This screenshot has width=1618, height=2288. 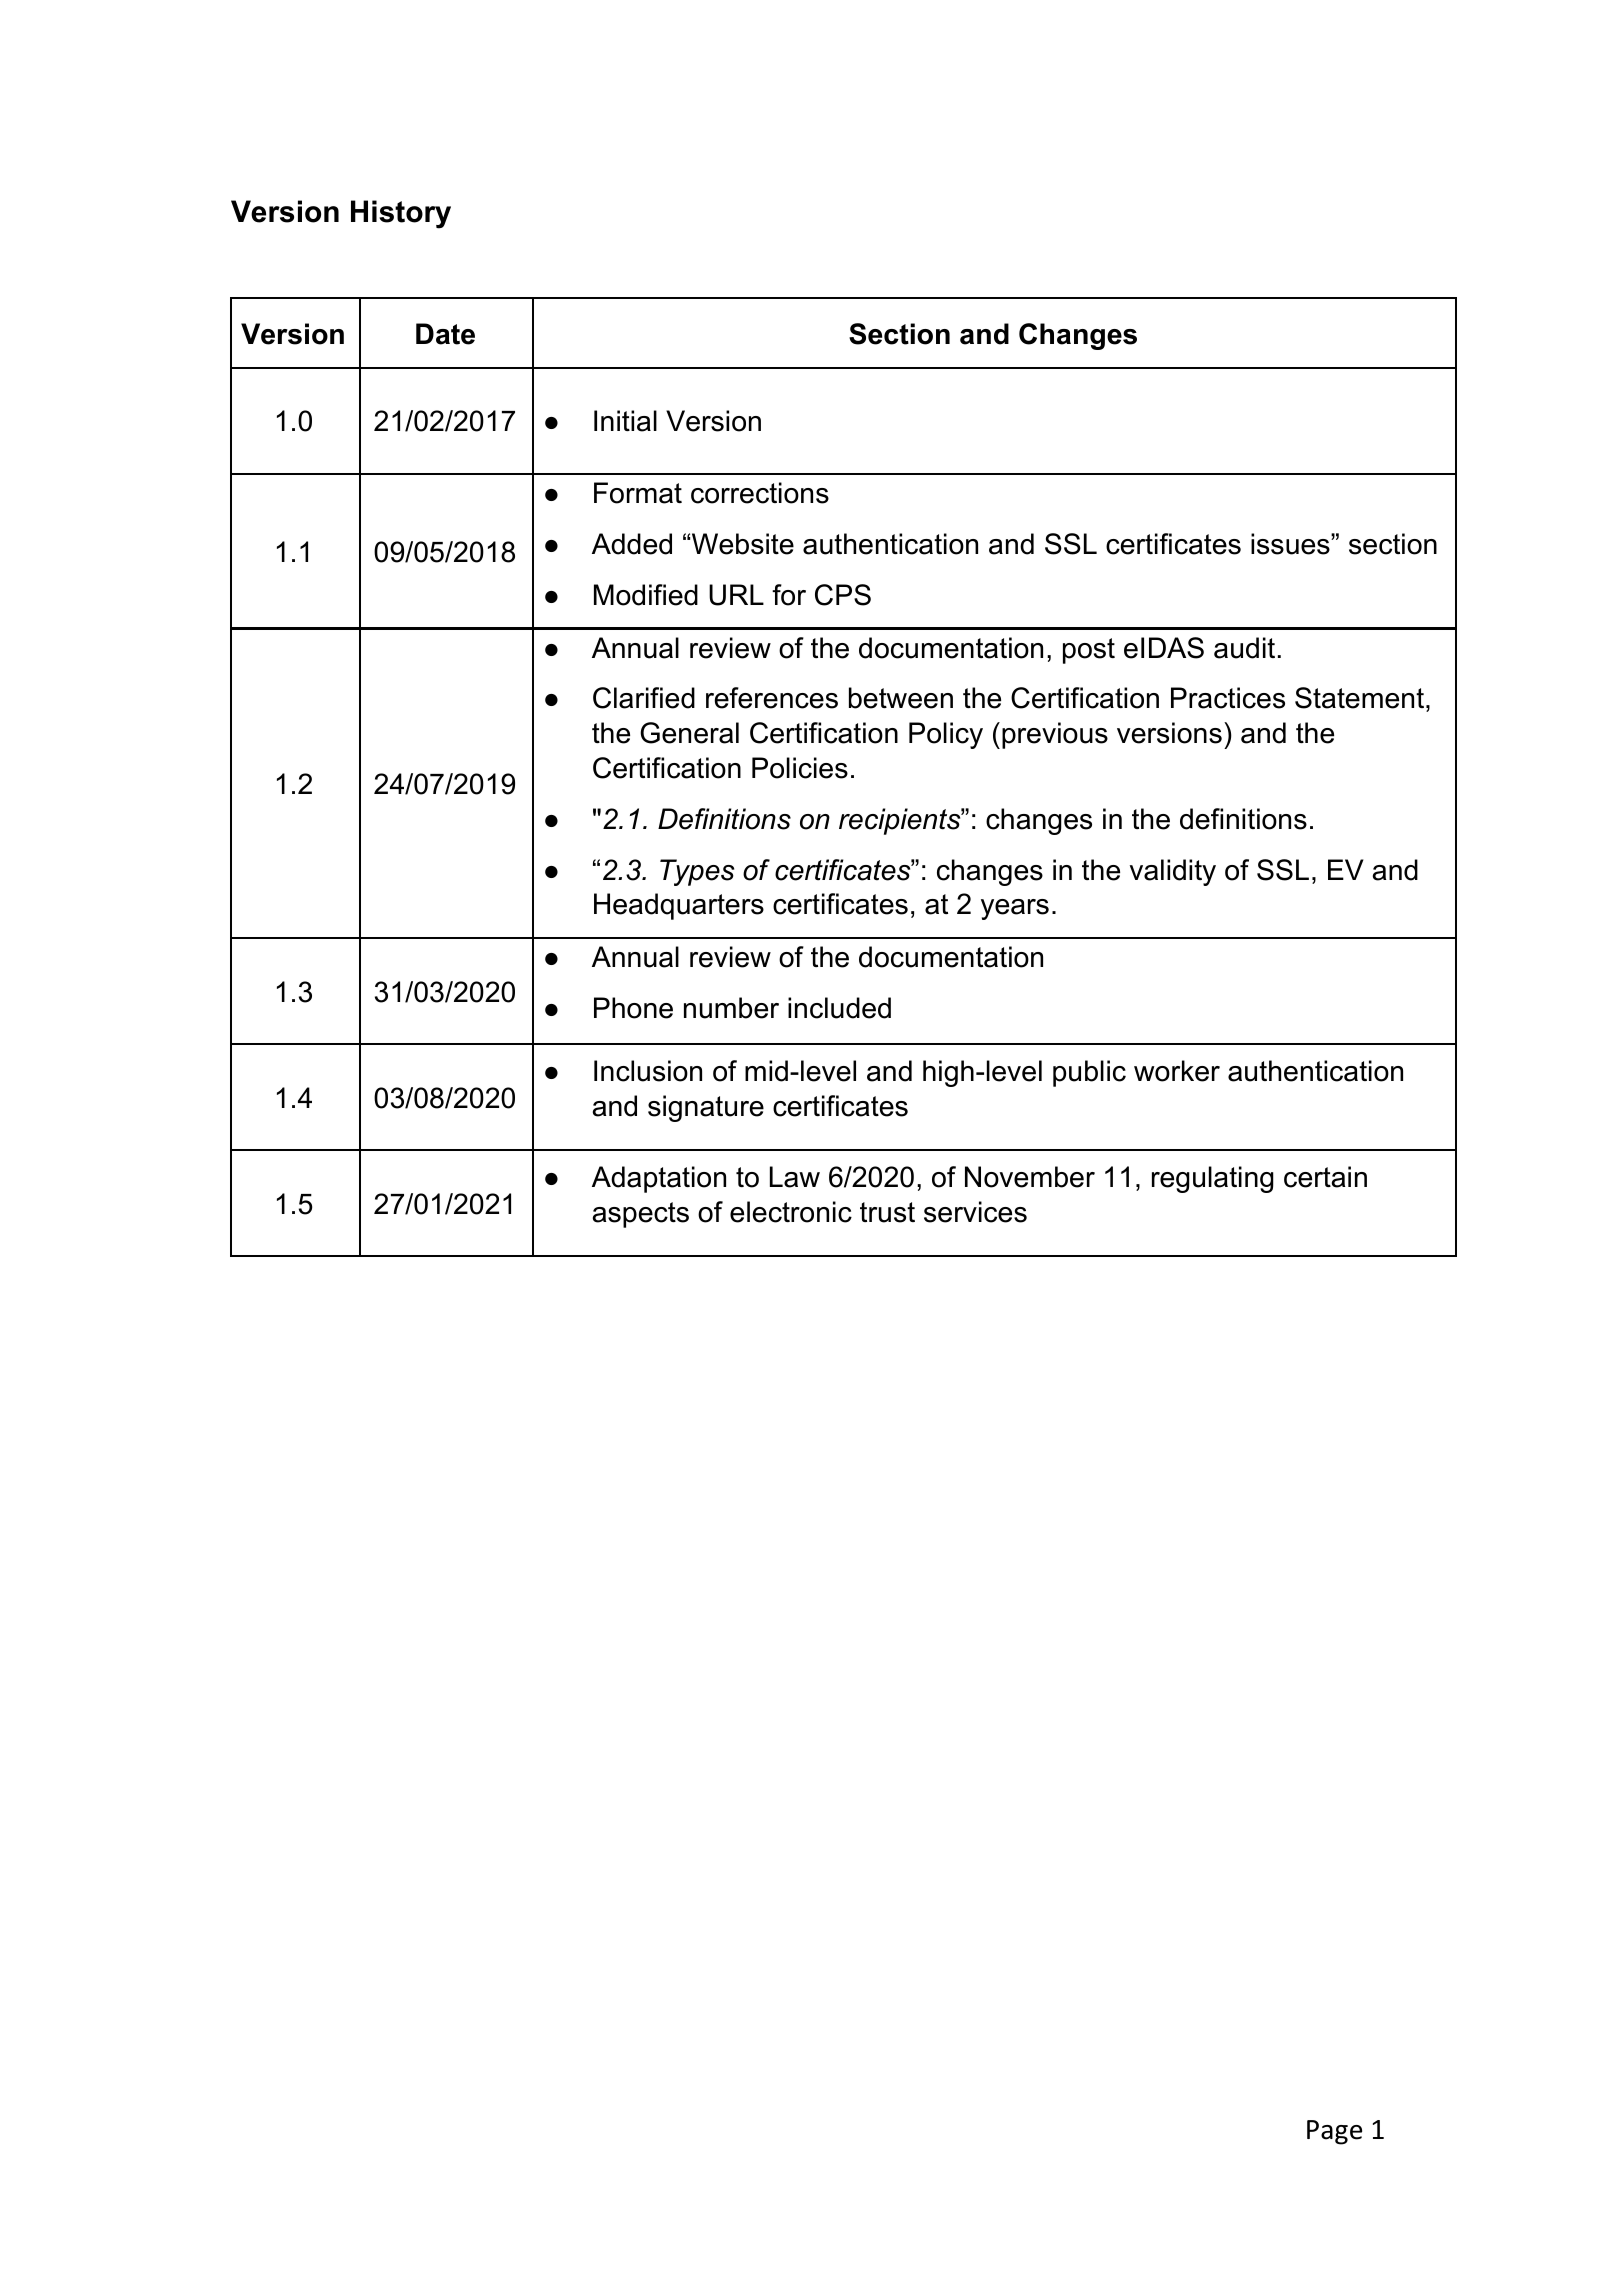 What do you see at coordinates (791, 1212) in the screenshot?
I see `electronic` at bounding box center [791, 1212].
